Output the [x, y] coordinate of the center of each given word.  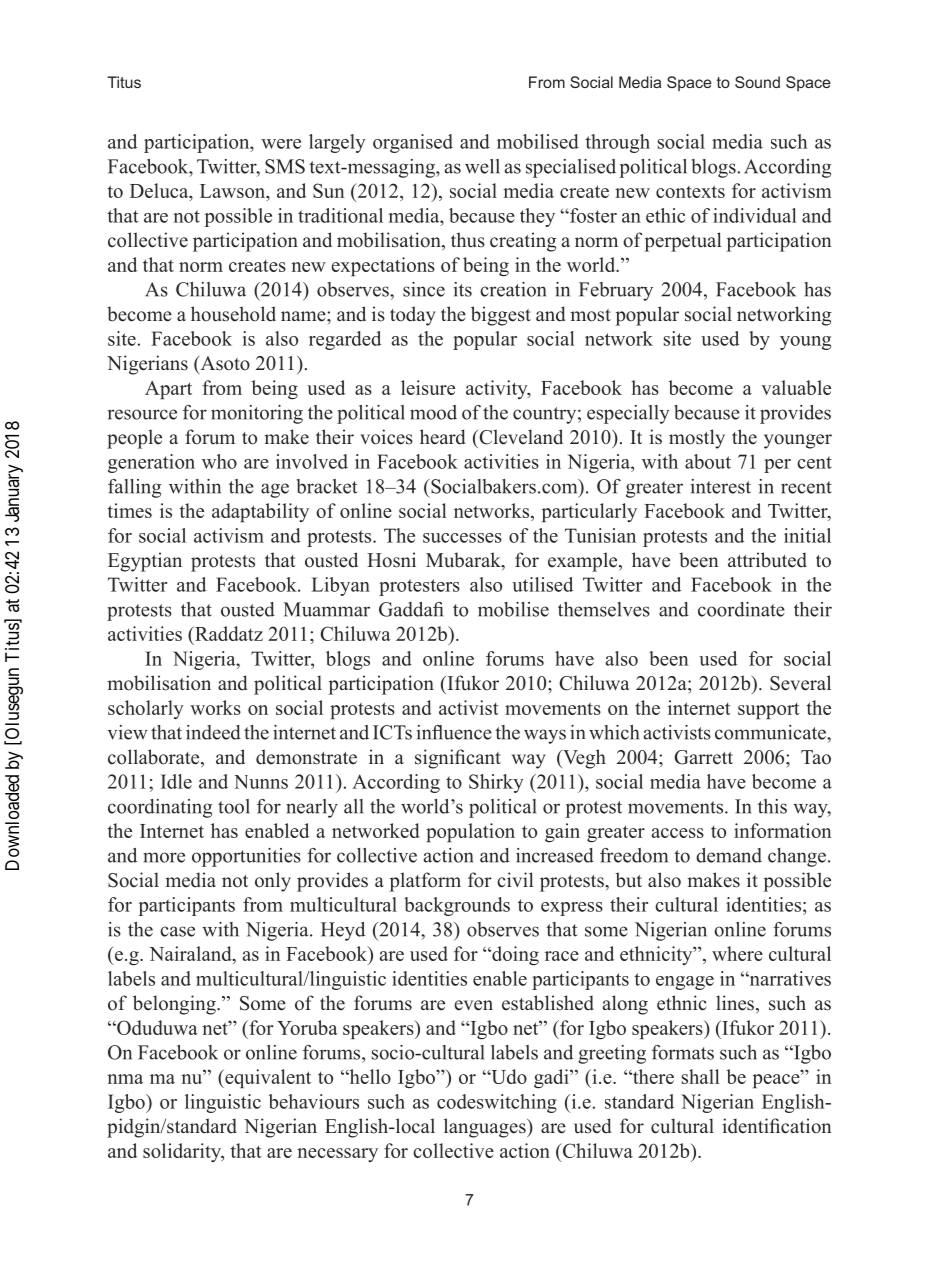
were [281, 144]
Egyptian [145, 562]
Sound [757, 82]
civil [515, 880]
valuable [796, 387]
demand [729, 855]
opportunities [246, 857]
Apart [168, 390]
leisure [428, 387]
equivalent [267, 1078]
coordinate [741, 609]
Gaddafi [411, 609]
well [482, 166]
